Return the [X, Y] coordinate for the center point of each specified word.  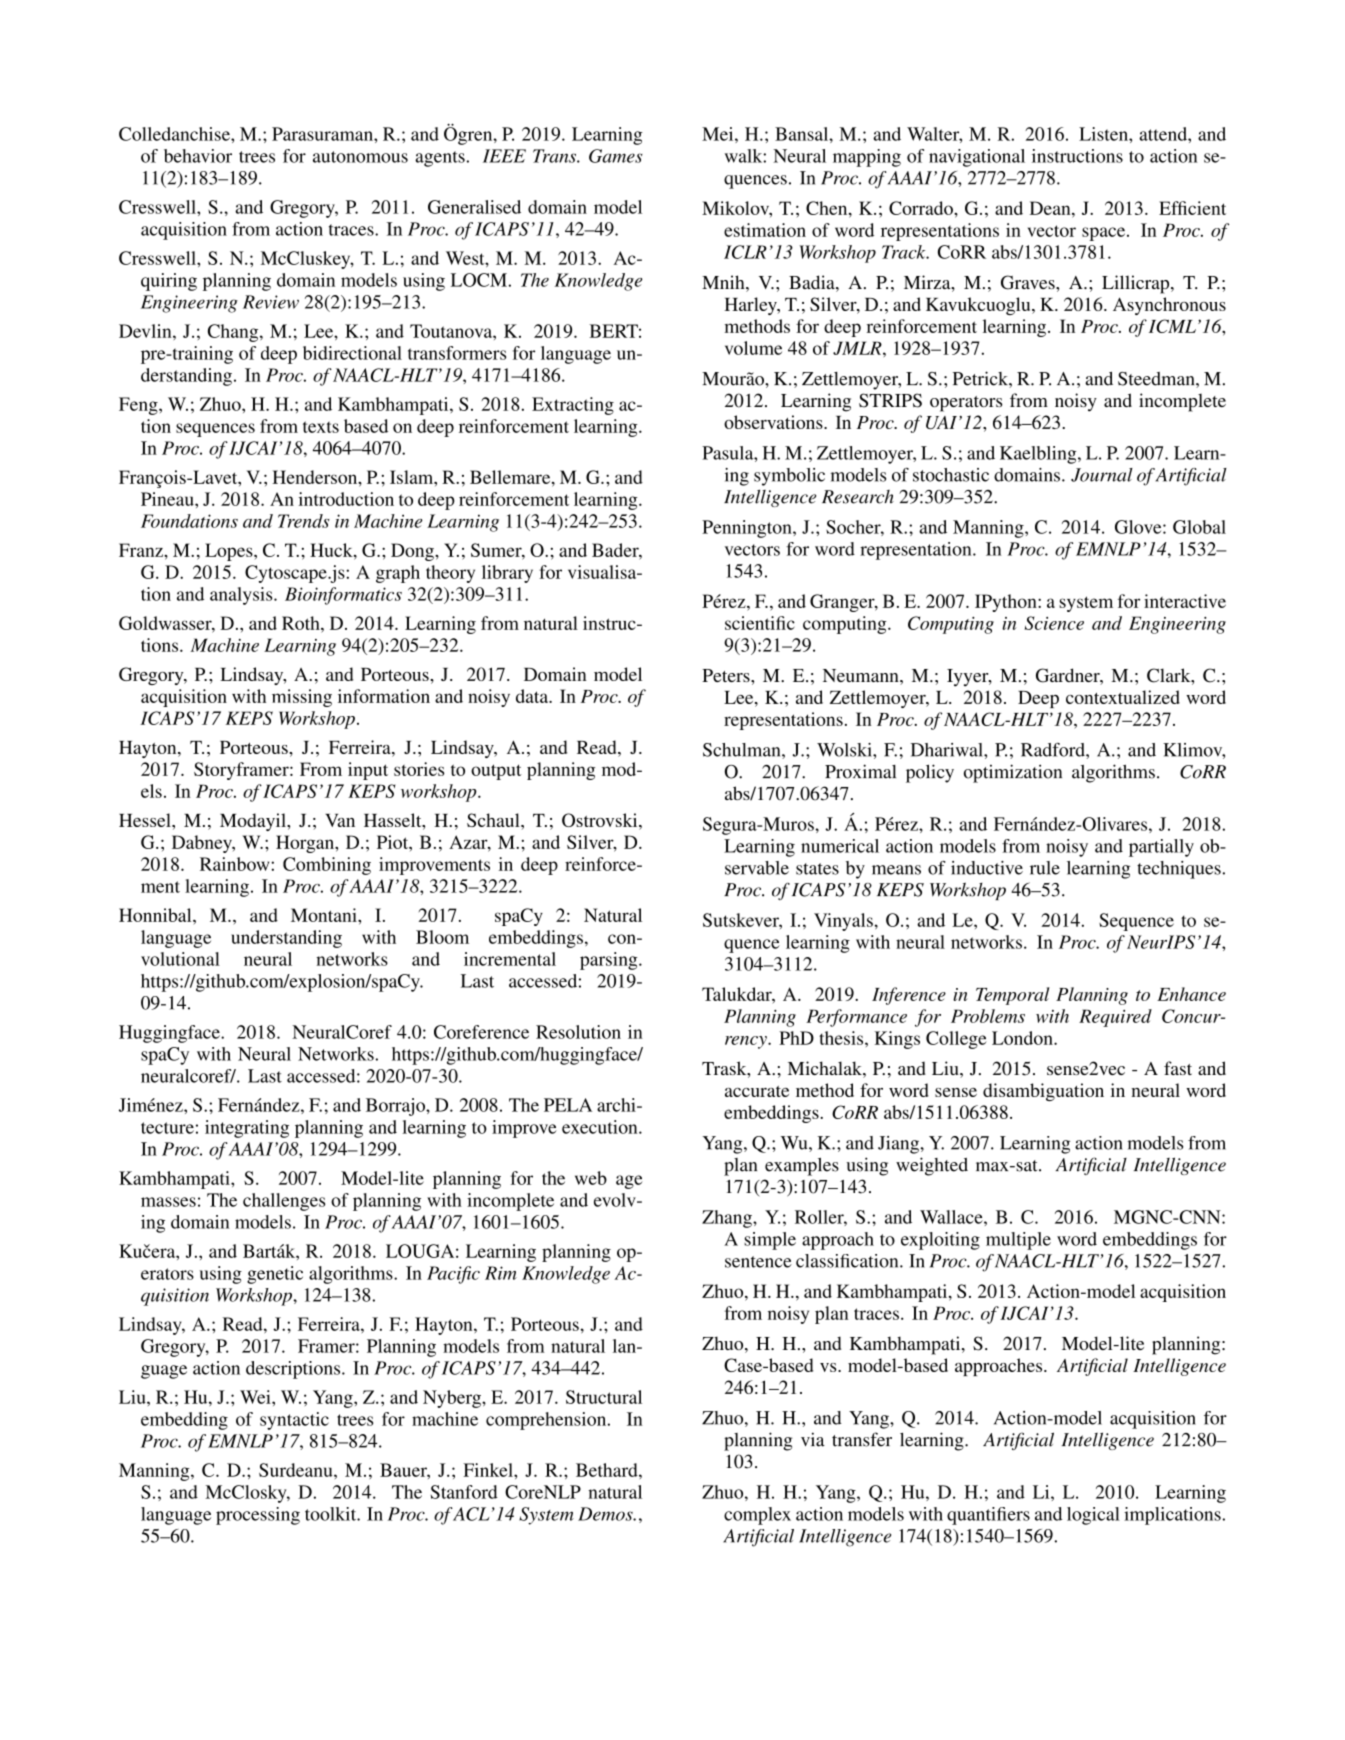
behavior [198, 156]
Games [616, 156]
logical [1093, 1516]
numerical [840, 846]
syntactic [294, 1421]
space [1105, 234]
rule [1045, 868]
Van [340, 820]
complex [757, 1516]
